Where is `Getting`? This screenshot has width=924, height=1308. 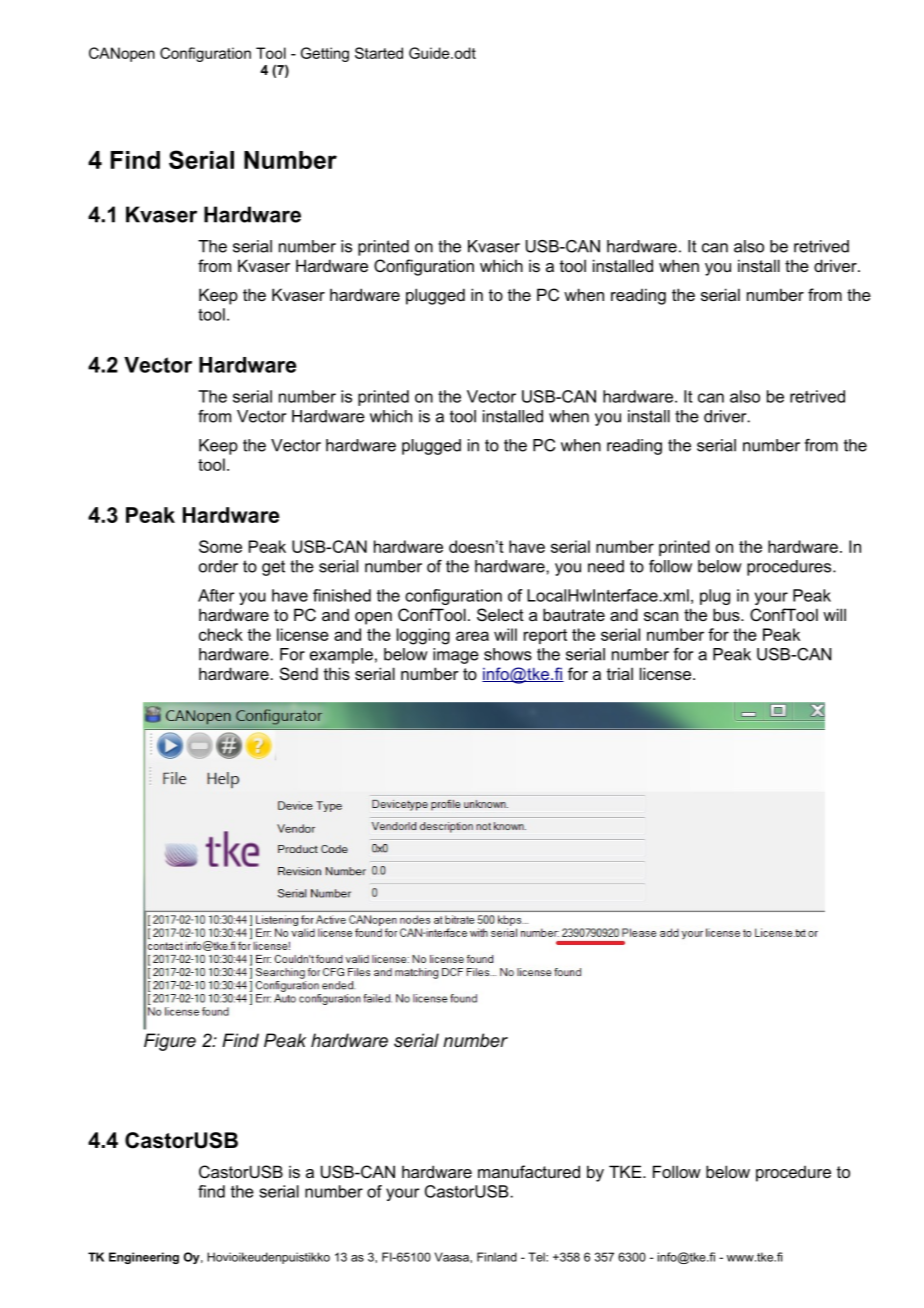
Getting is located at coordinates (325, 54).
